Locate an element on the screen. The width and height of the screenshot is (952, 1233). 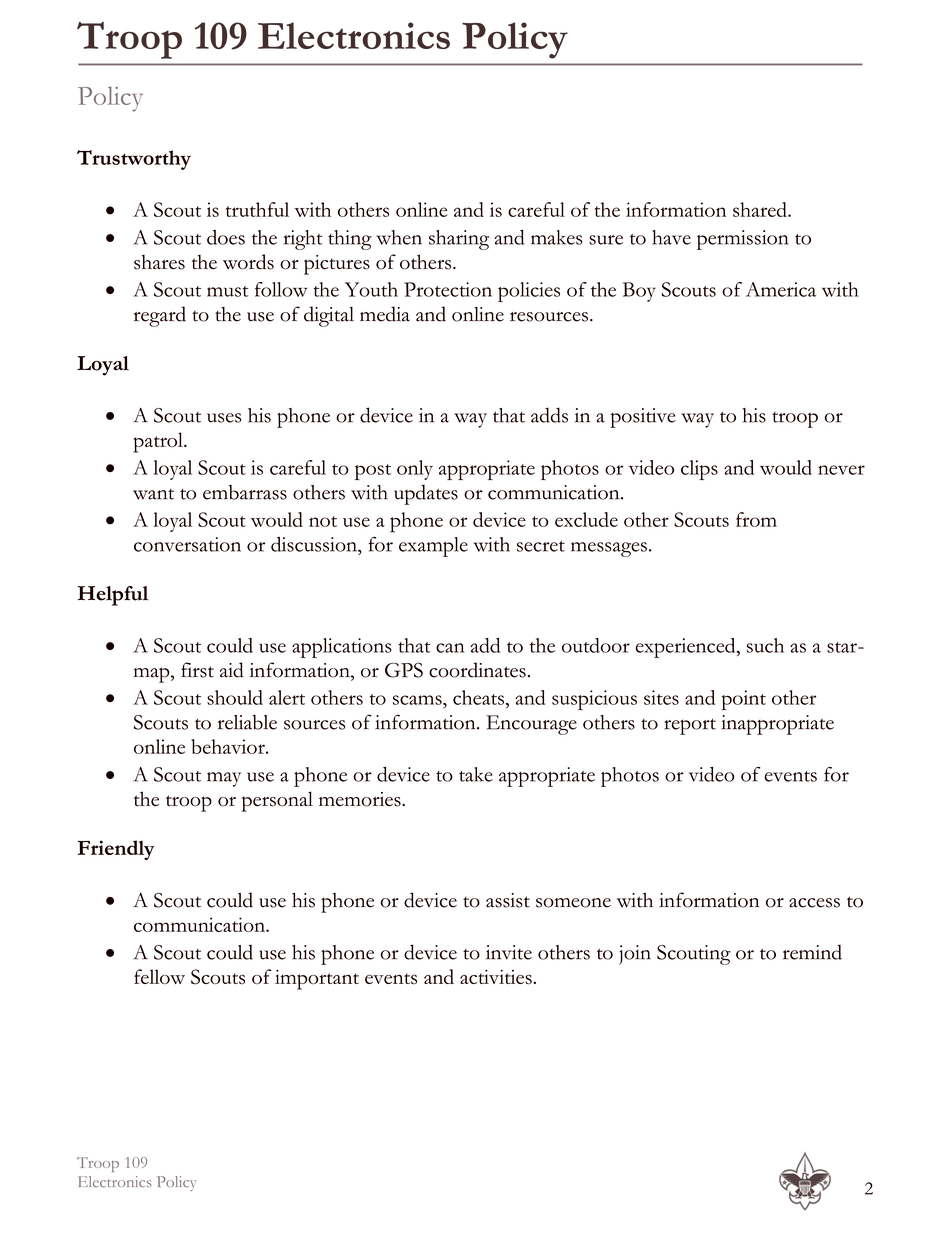
invite is located at coordinates (509, 952).
